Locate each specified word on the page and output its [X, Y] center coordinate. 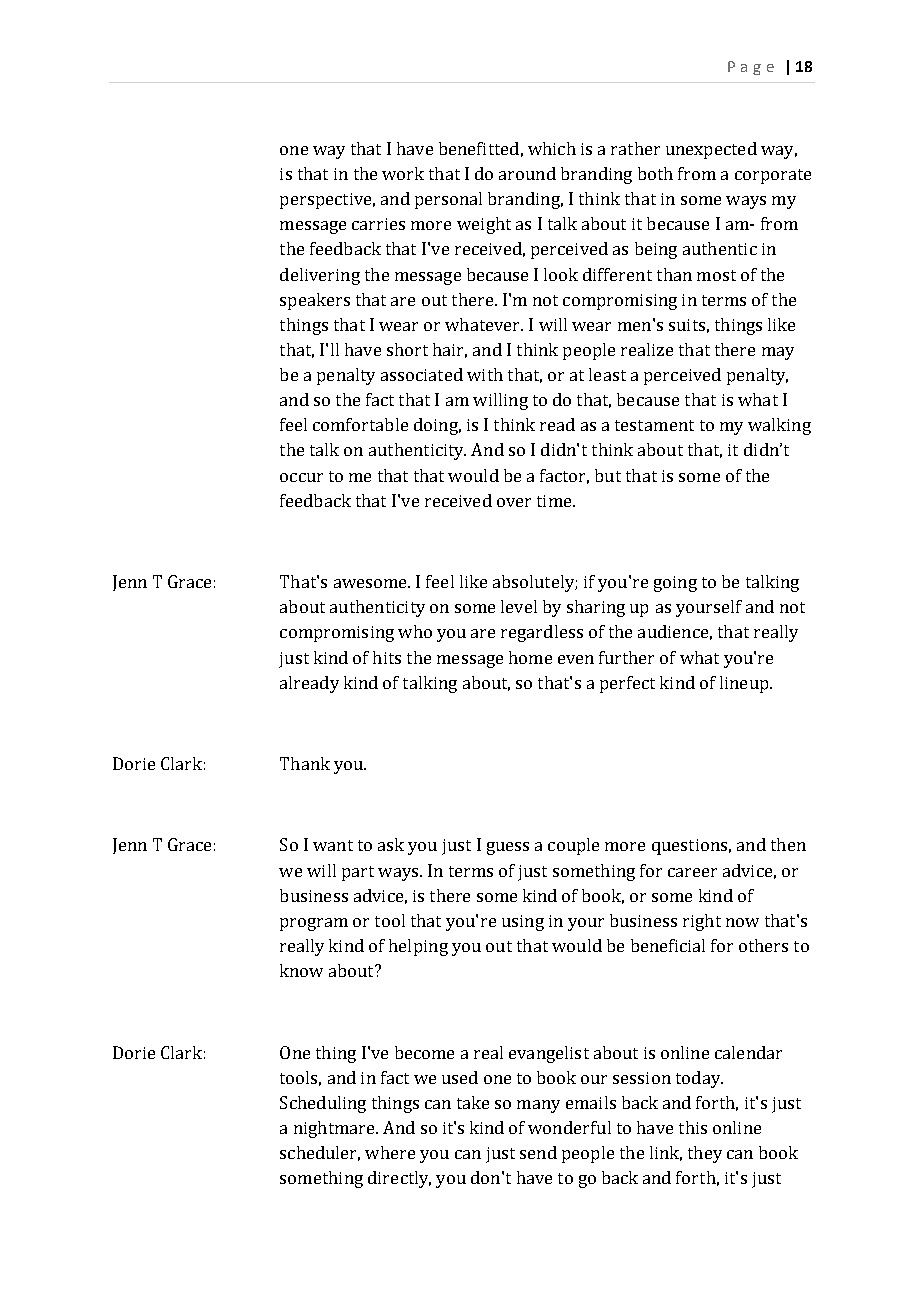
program [314, 924]
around [527, 173]
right [702, 922]
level [519, 606]
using [523, 923]
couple [573, 846]
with [485, 374]
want [333, 845]
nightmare [335, 1129]
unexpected [711, 150]
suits [687, 325]
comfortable [360, 424]
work [403, 173]
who [415, 631]
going [675, 584]
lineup [745, 684]
